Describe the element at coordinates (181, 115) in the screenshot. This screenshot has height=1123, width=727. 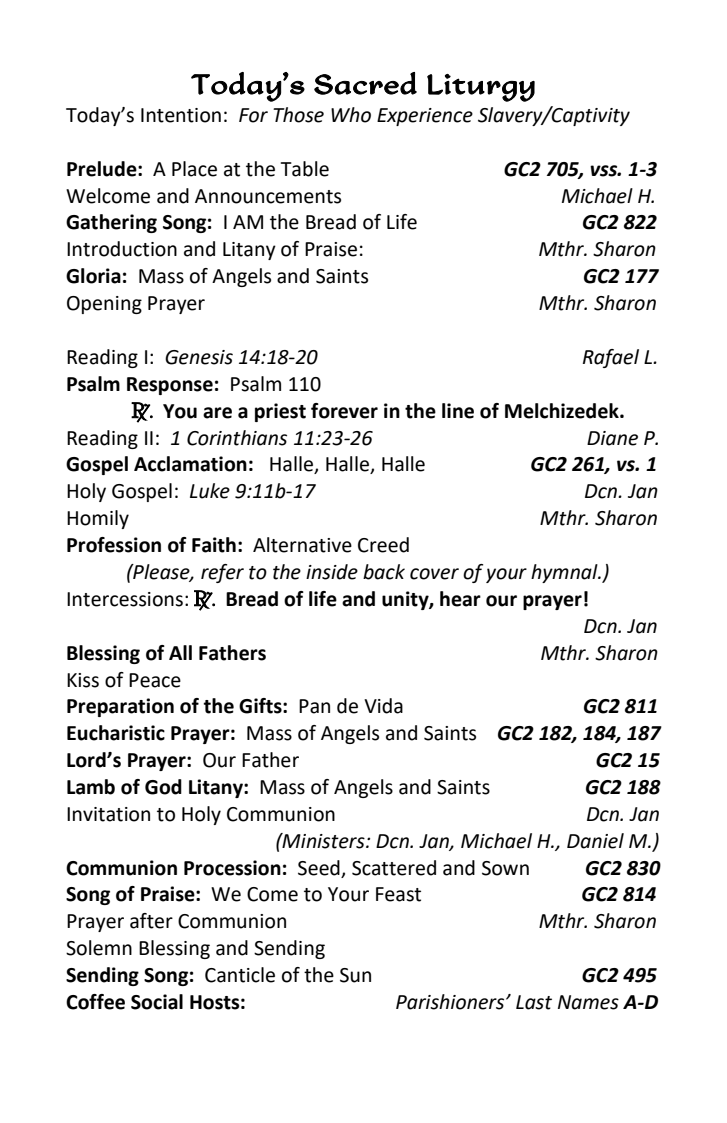
I see `Intention` at that location.
